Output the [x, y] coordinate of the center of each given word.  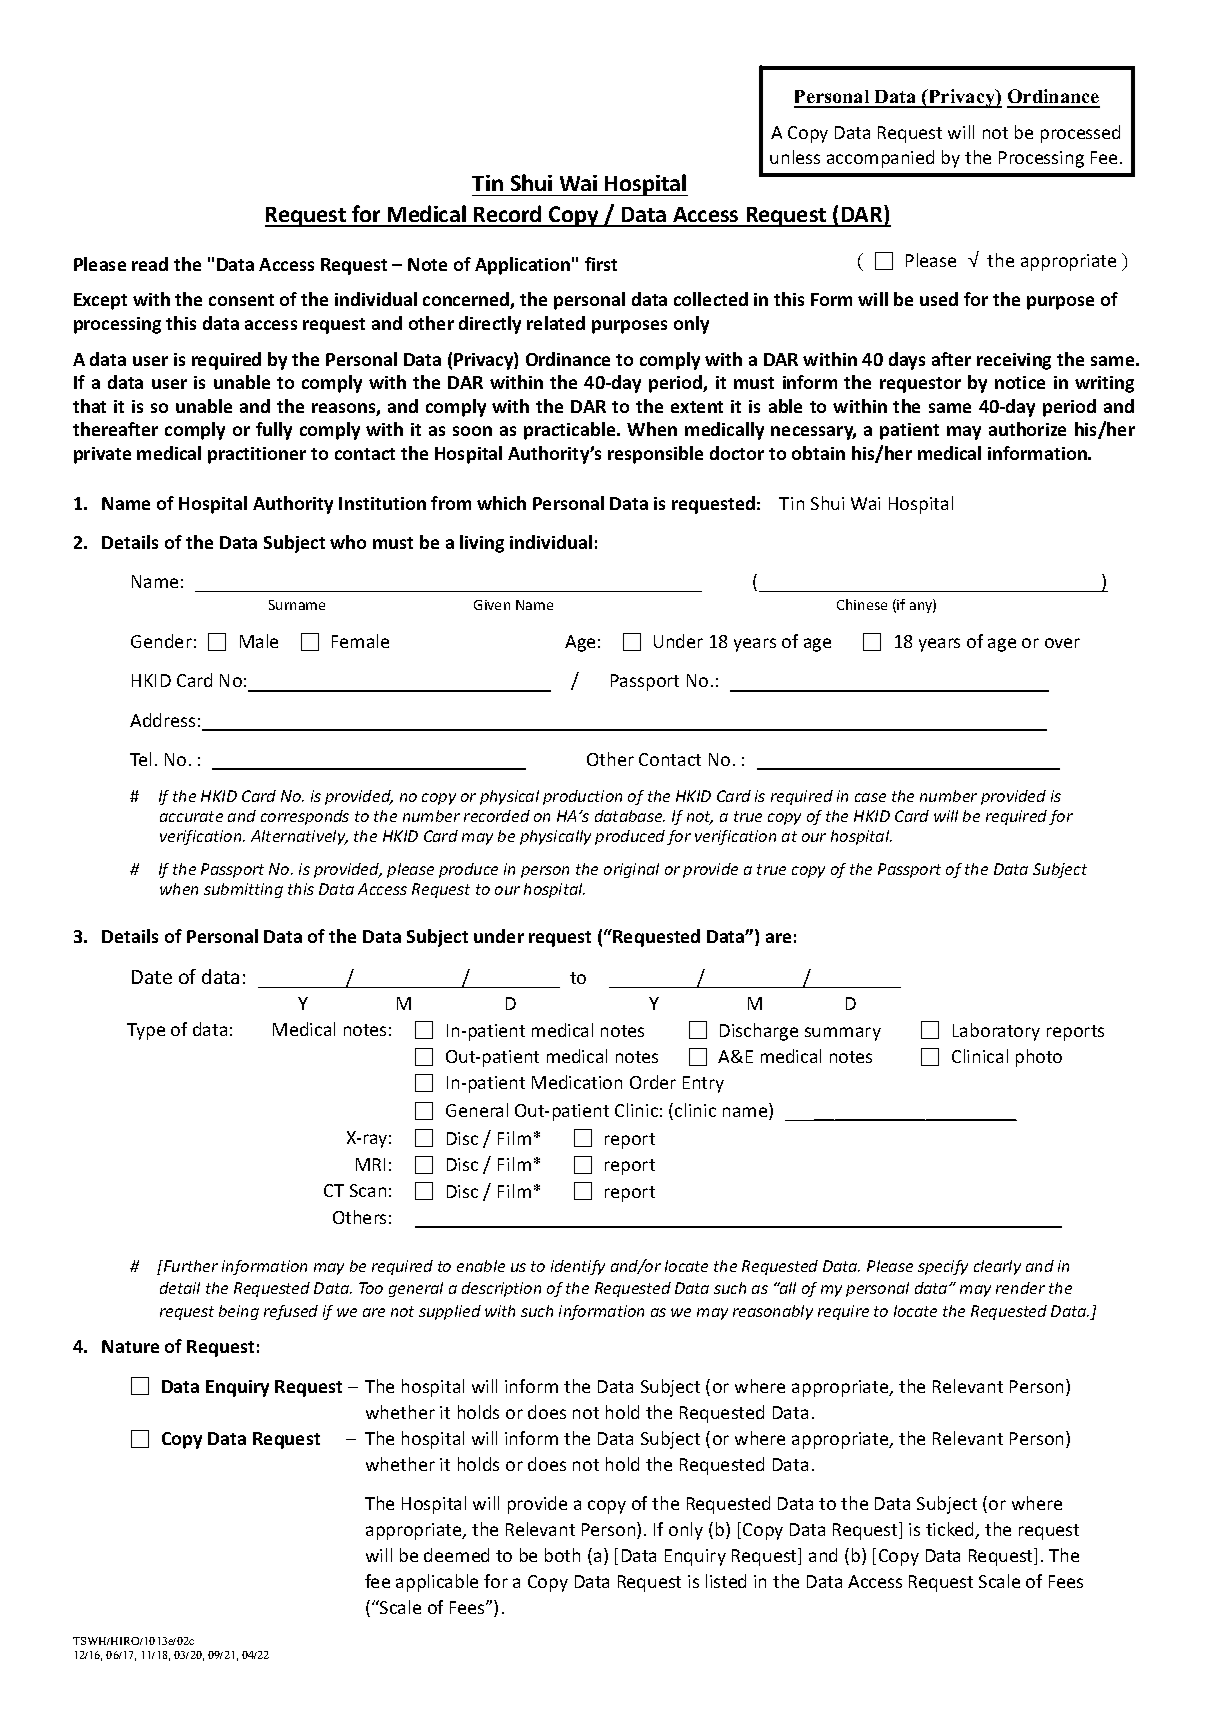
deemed [456, 1555]
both [562, 1555]
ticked [951, 1530]
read [150, 264]
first [601, 264]
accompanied [880, 159]
